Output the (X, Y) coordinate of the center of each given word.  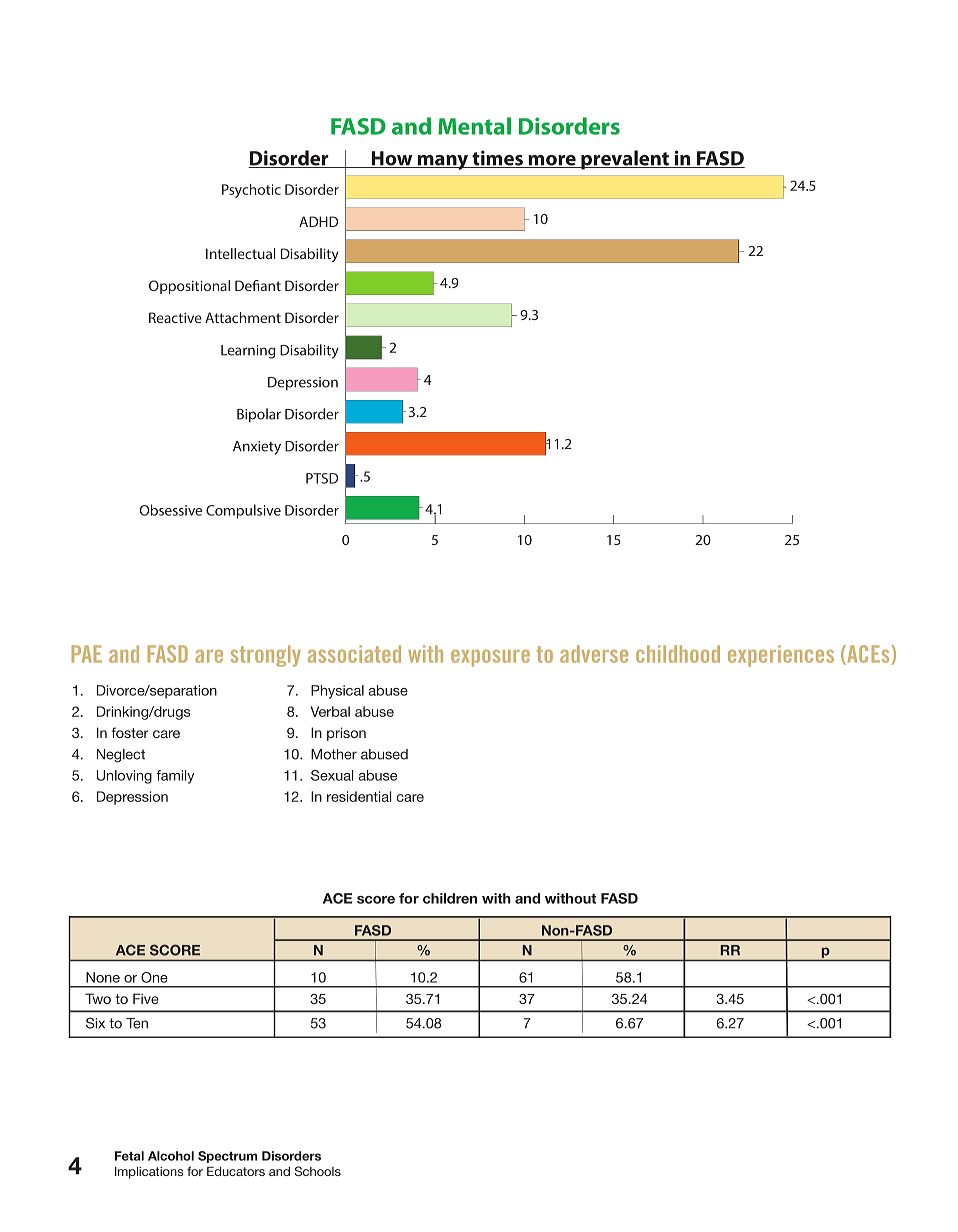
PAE (87, 654)
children (450, 898)
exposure (490, 658)
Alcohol (171, 1156)
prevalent (625, 160)
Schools (318, 1171)
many (443, 162)
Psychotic (251, 191)
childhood (678, 654)
